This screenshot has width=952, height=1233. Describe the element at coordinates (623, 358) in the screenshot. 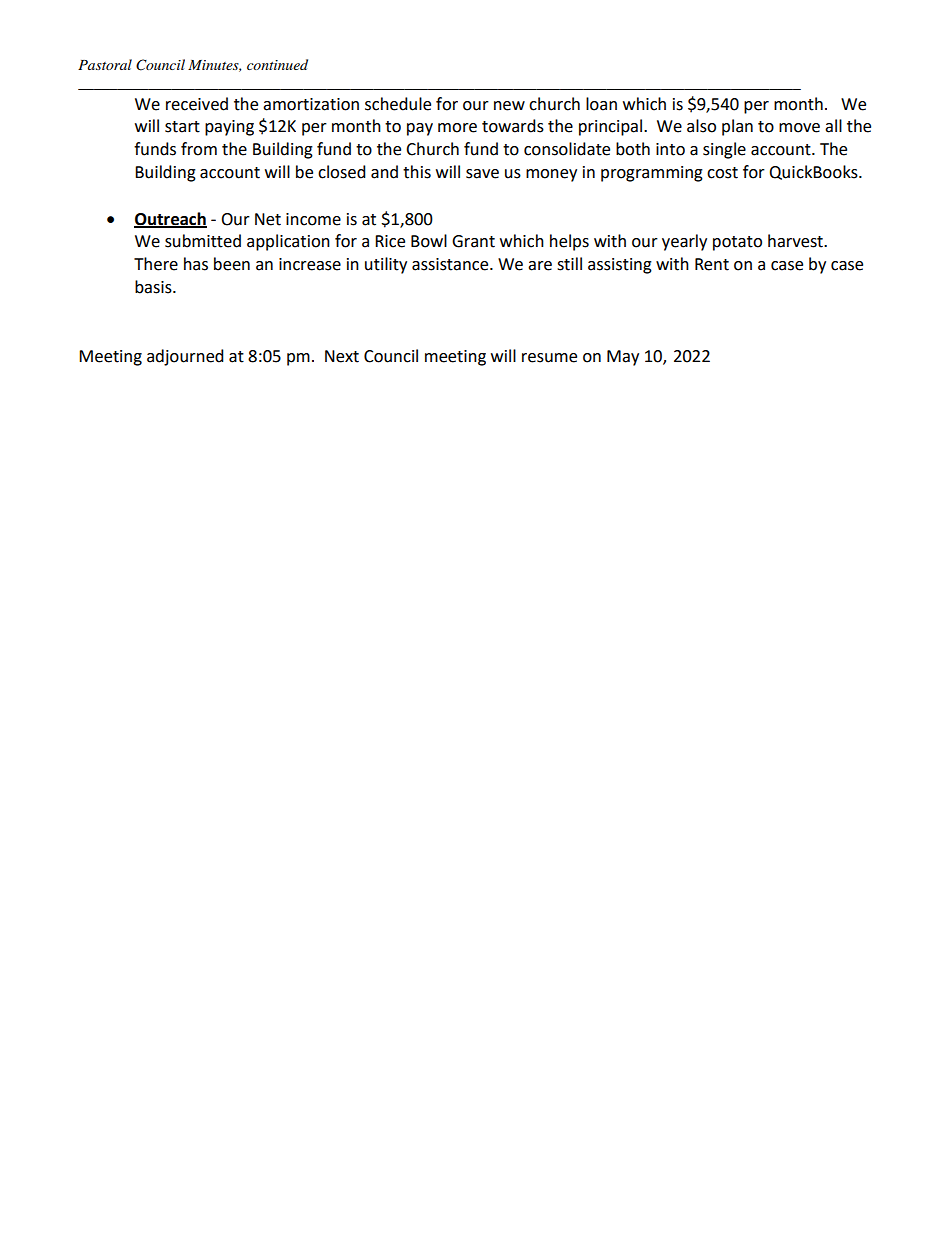

I see `May` at that location.
